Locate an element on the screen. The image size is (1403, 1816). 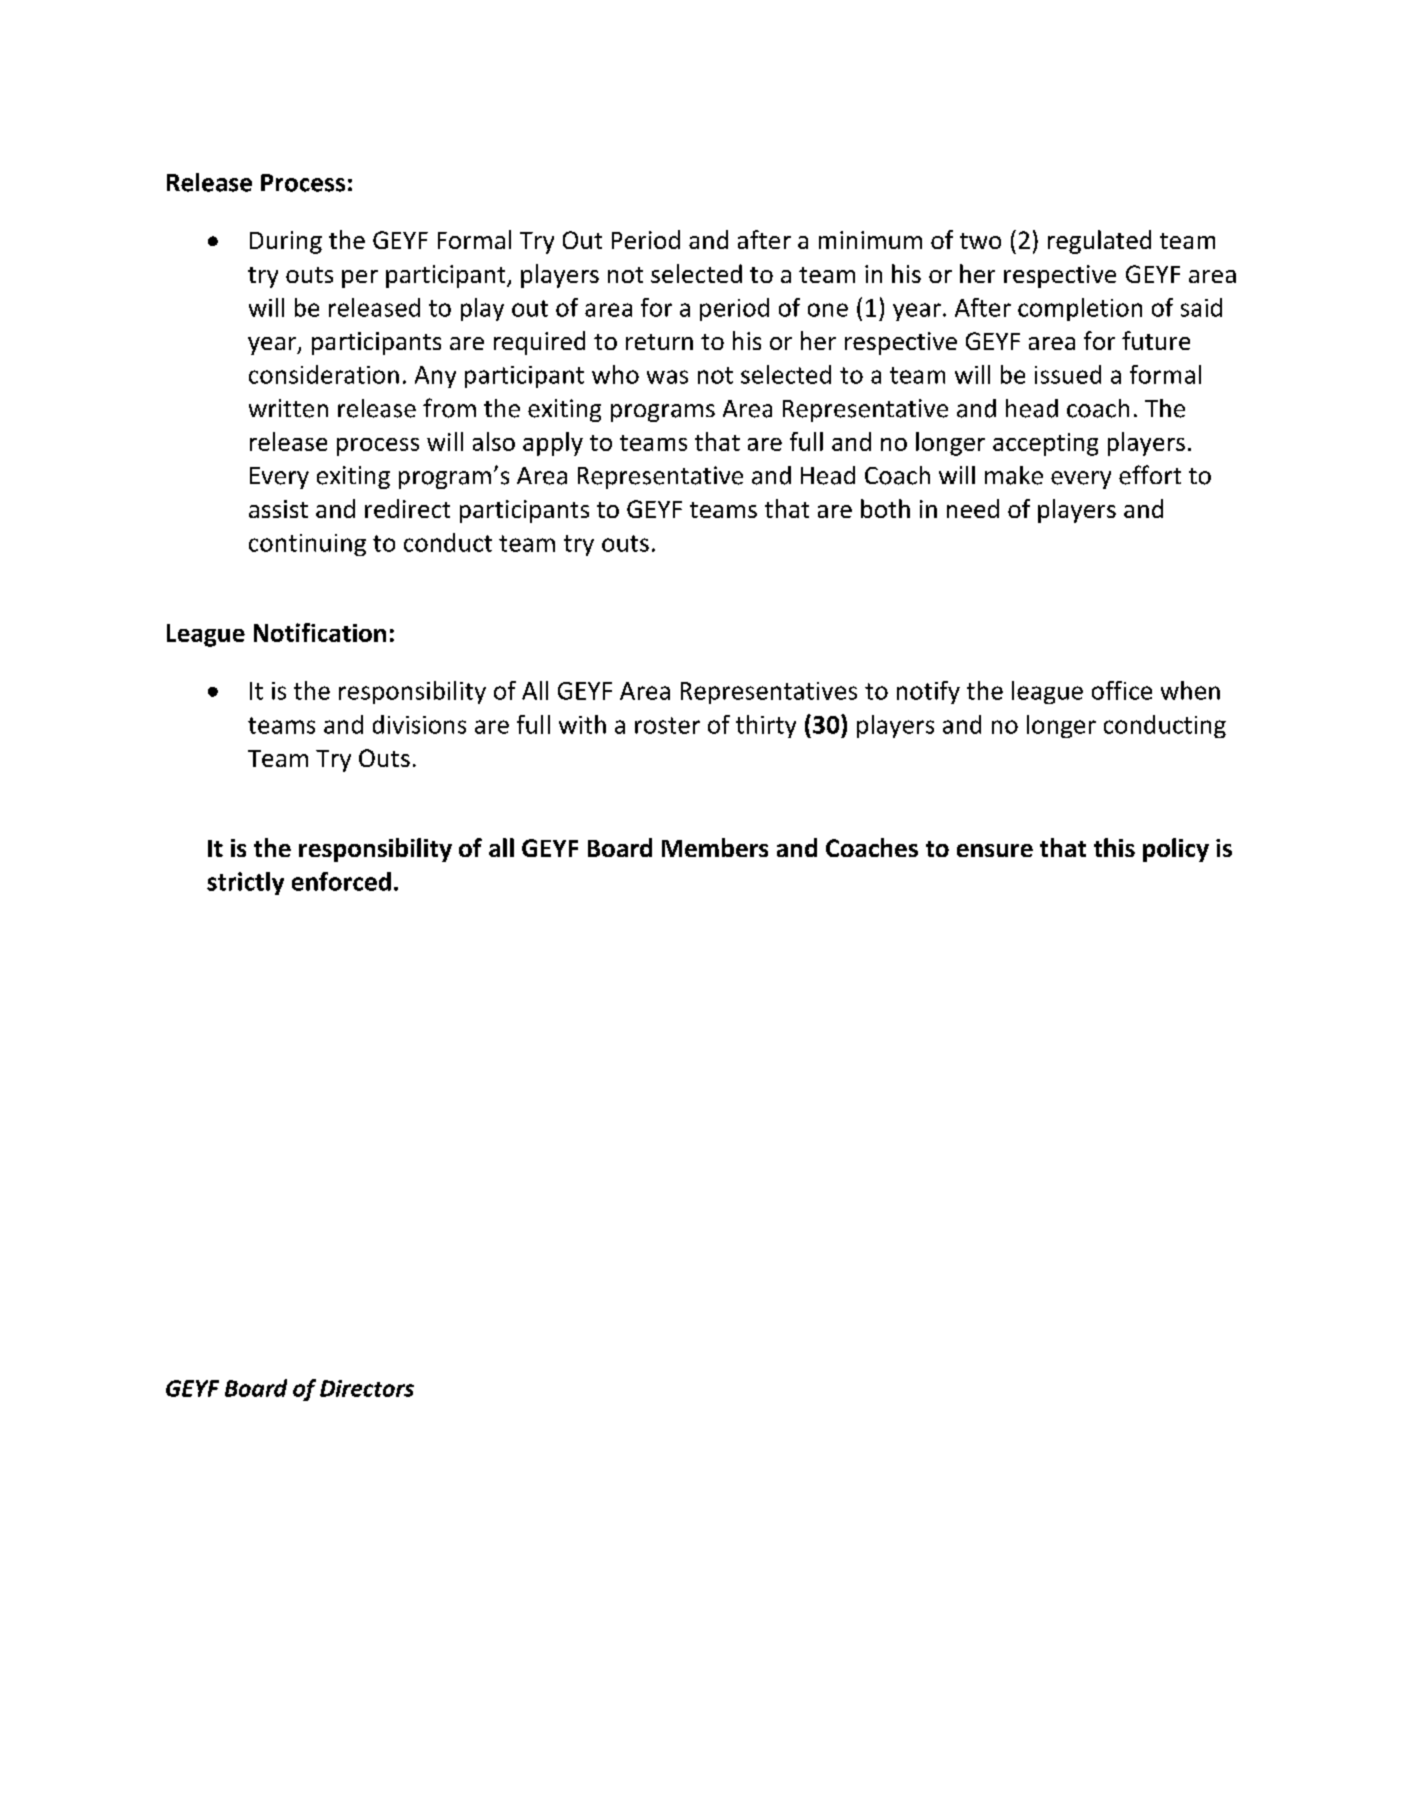
continuing is located at coordinates (307, 545).
